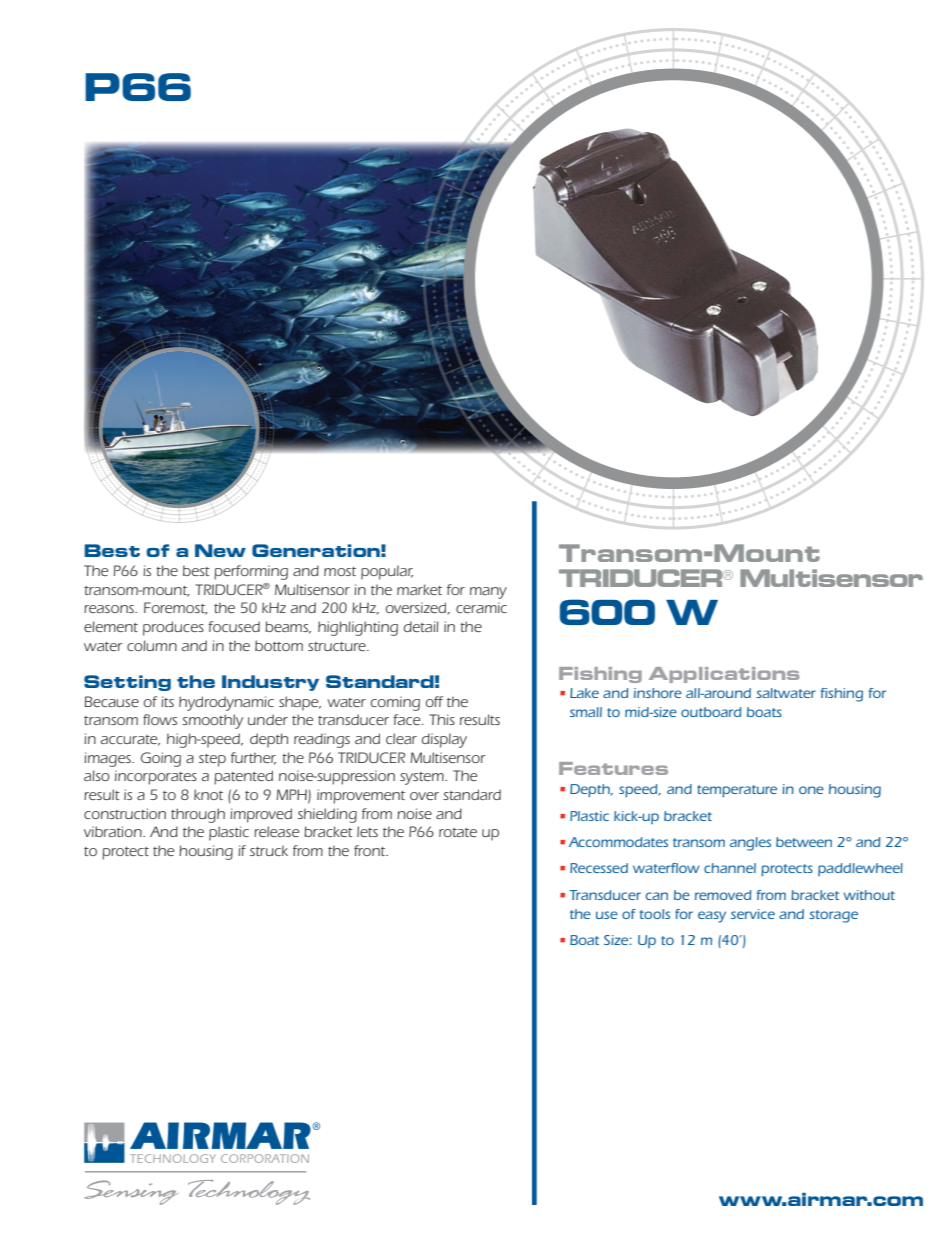 This screenshot has width=952, height=1233. Describe the element at coordinates (421, 626) in the screenshot. I see `detail` at that location.
